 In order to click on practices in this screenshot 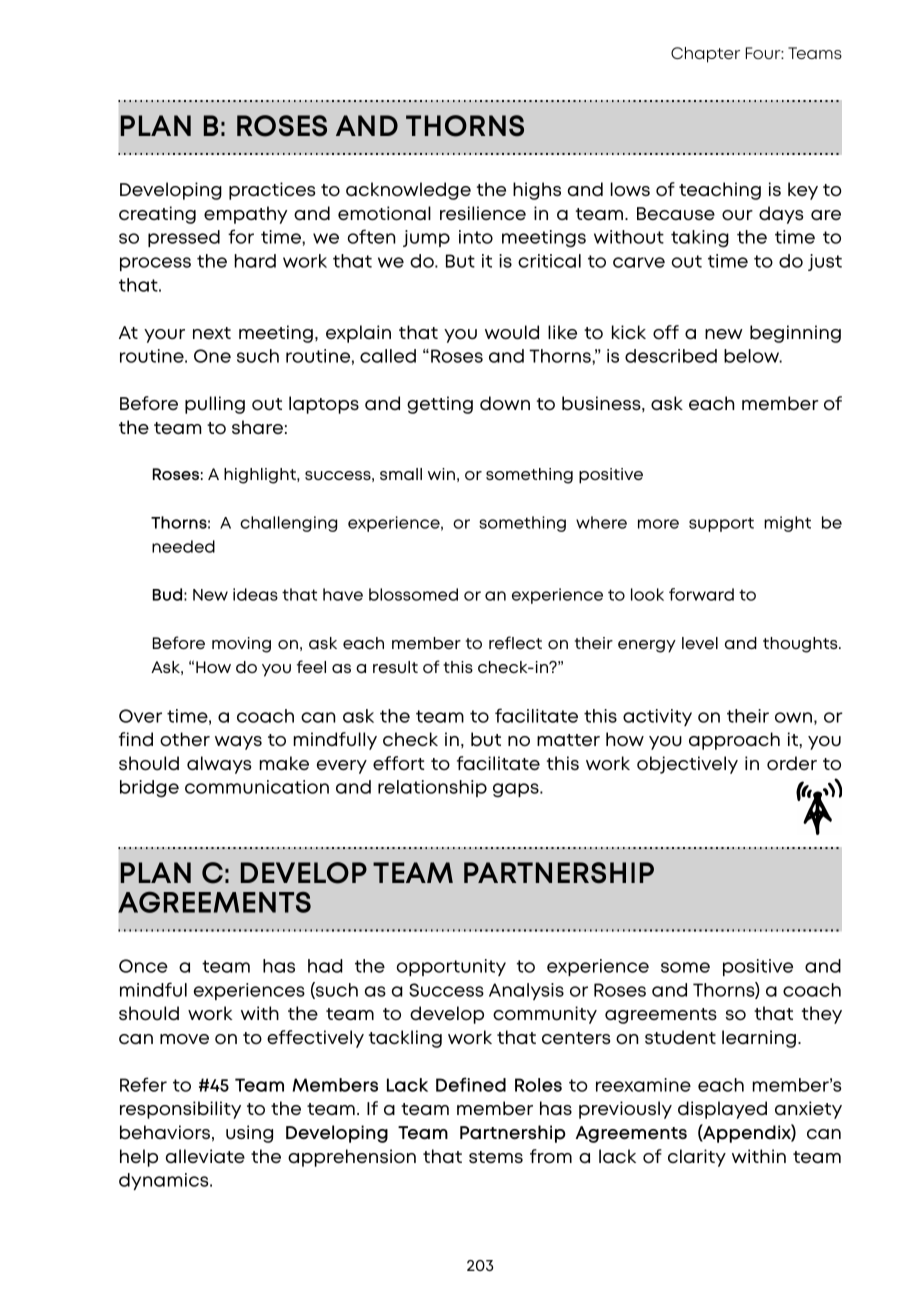, I will do `click(272, 191)`.
